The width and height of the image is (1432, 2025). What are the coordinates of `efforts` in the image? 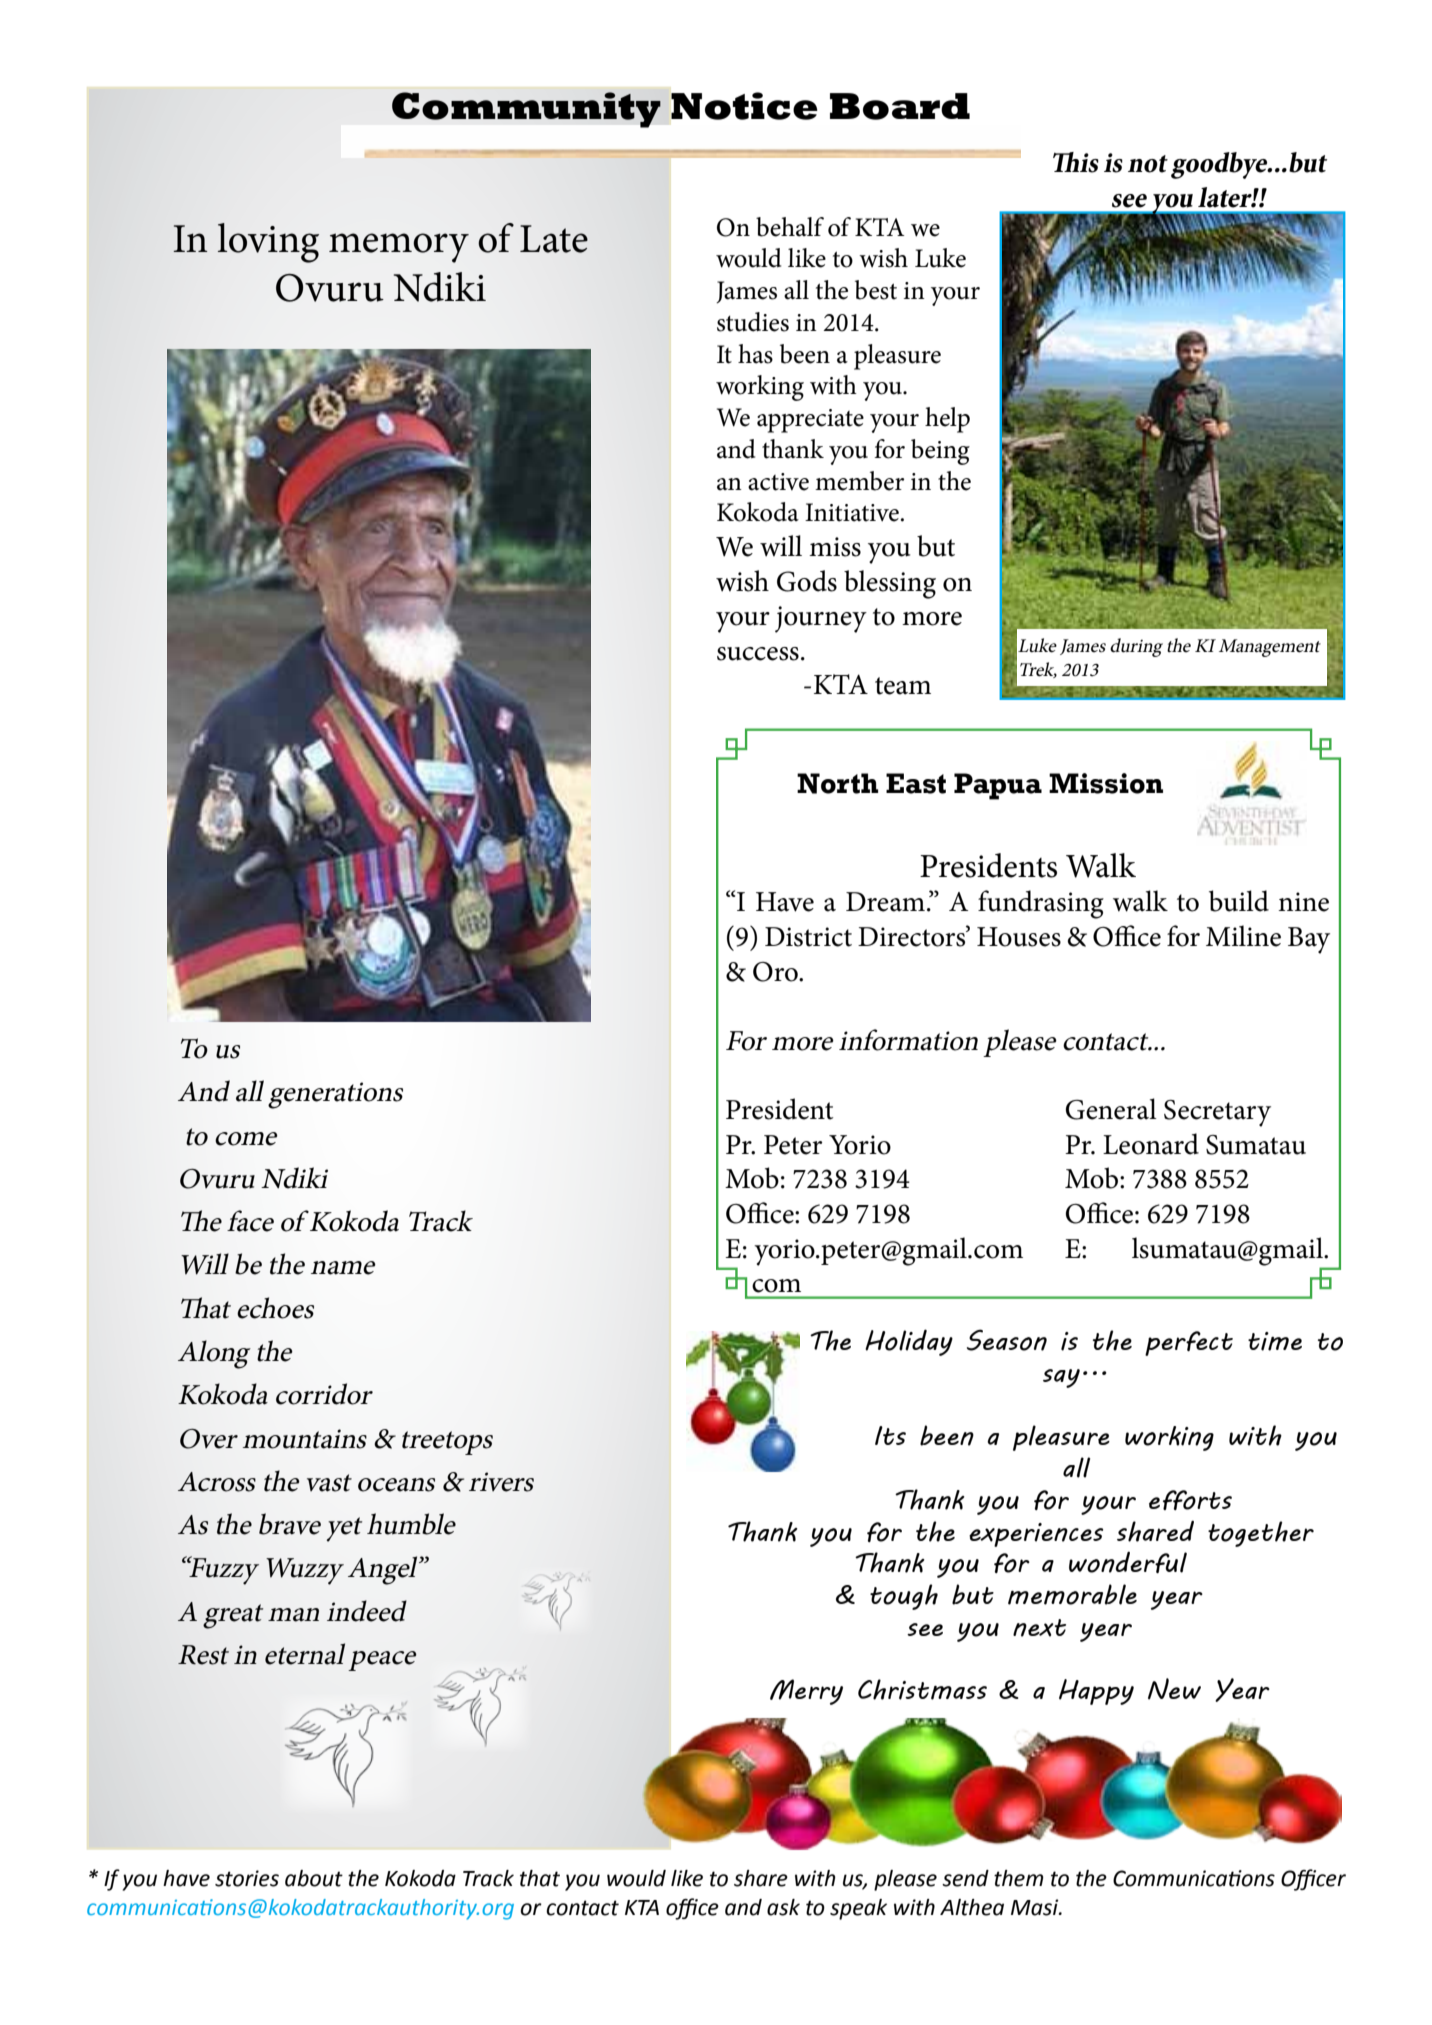 It's located at (1190, 1500).
